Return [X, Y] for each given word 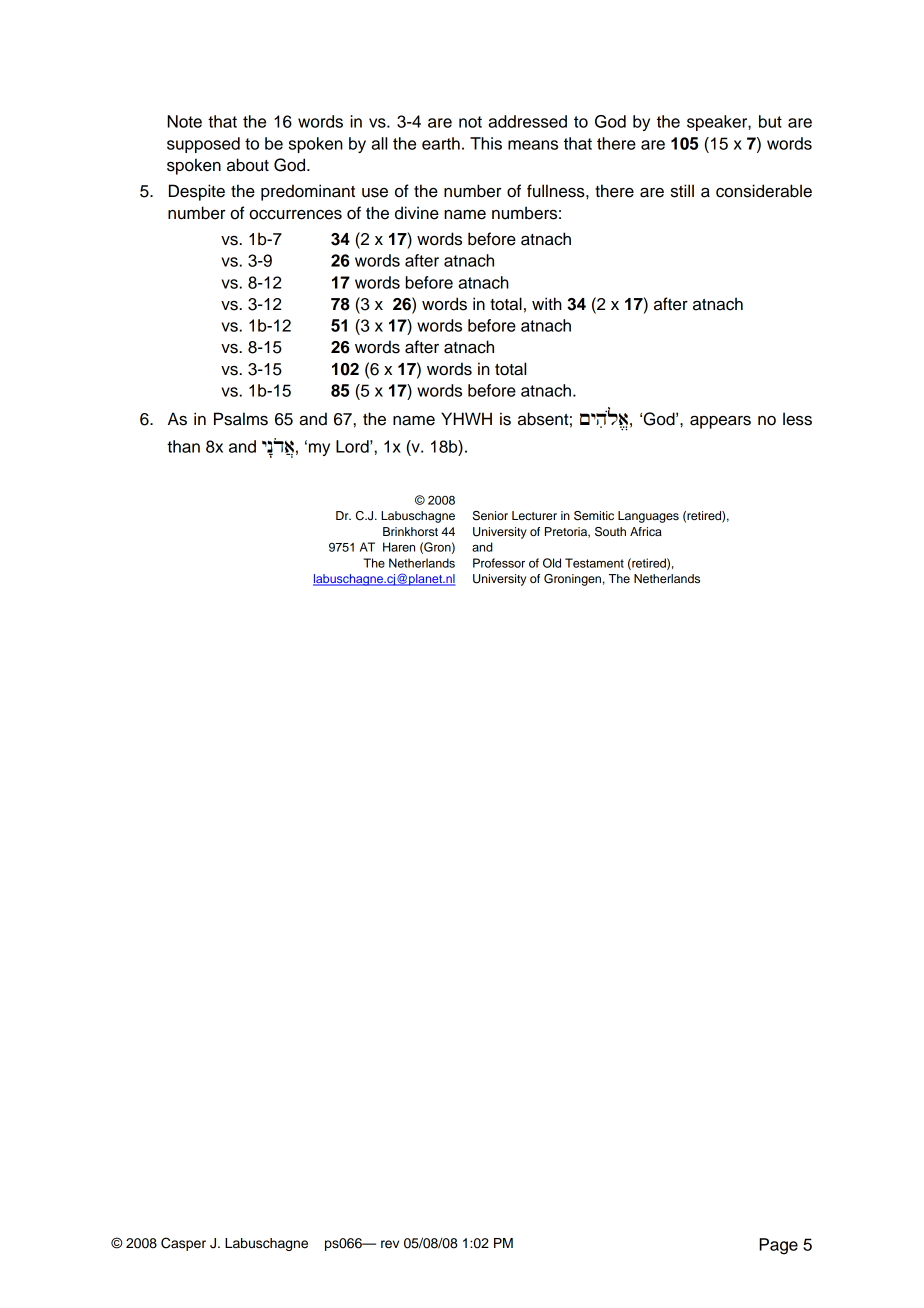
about [248, 165]
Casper [183, 1244]
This [486, 143]
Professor [499, 563]
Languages [648, 517]
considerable [764, 191]
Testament [594, 563]
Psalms [241, 419]
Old [552, 563]
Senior [490, 516]
